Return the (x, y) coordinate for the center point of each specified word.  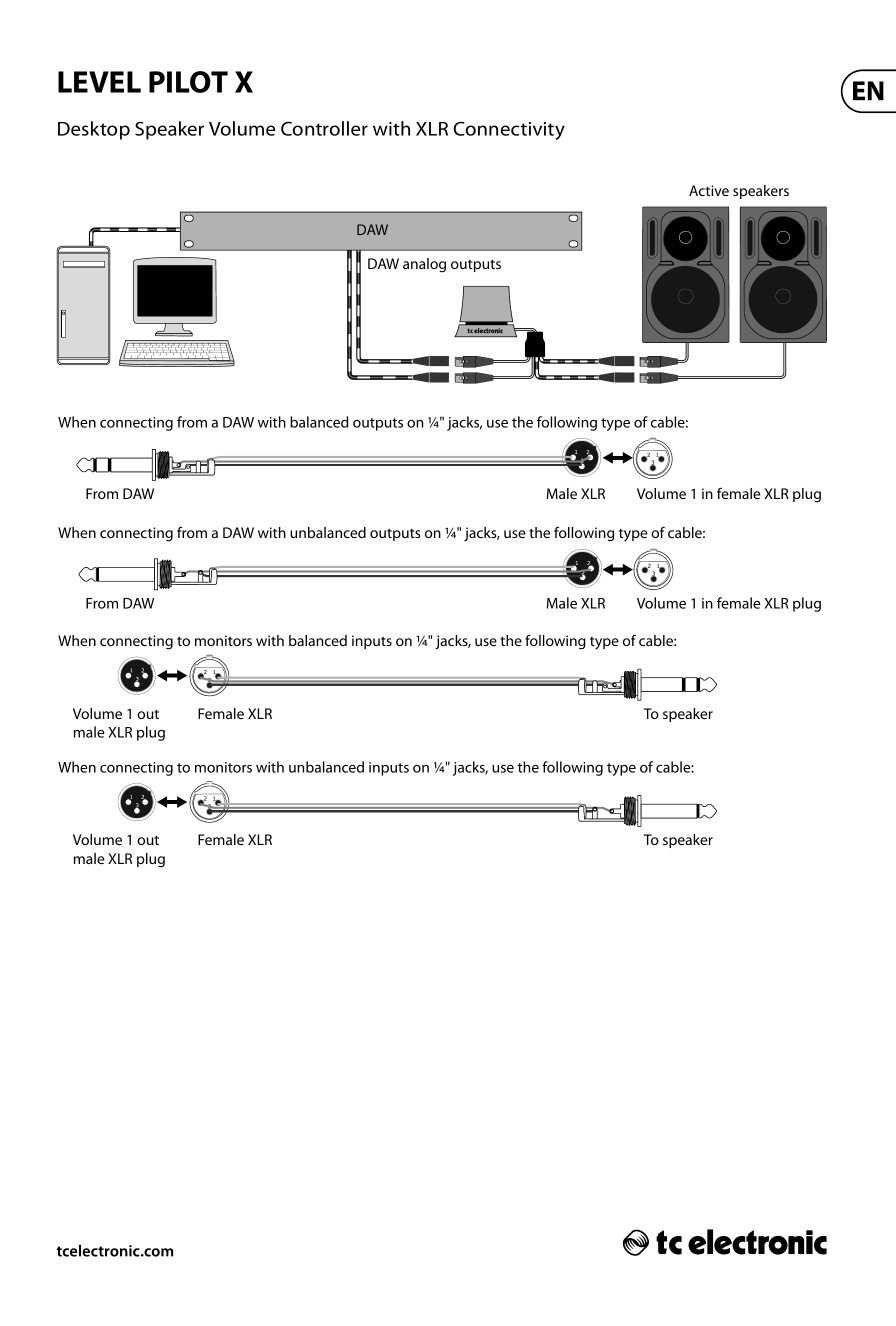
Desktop (94, 130)
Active (709, 190)
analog (424, 265)
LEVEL (99, 82)
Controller (324, 128)
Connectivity (509, 130)
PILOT (188, 82)
